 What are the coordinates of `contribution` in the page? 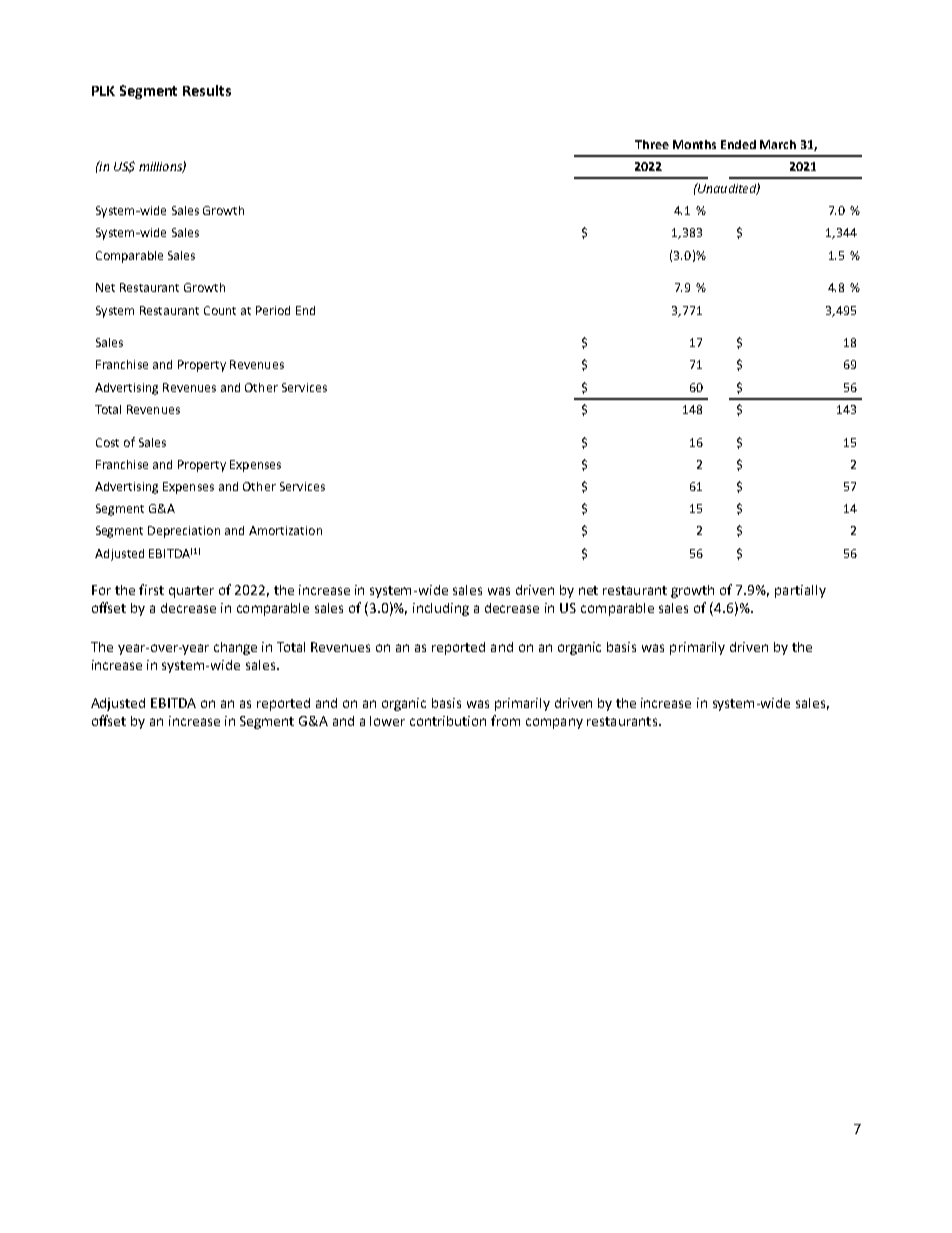 It's located at (448, 721).
